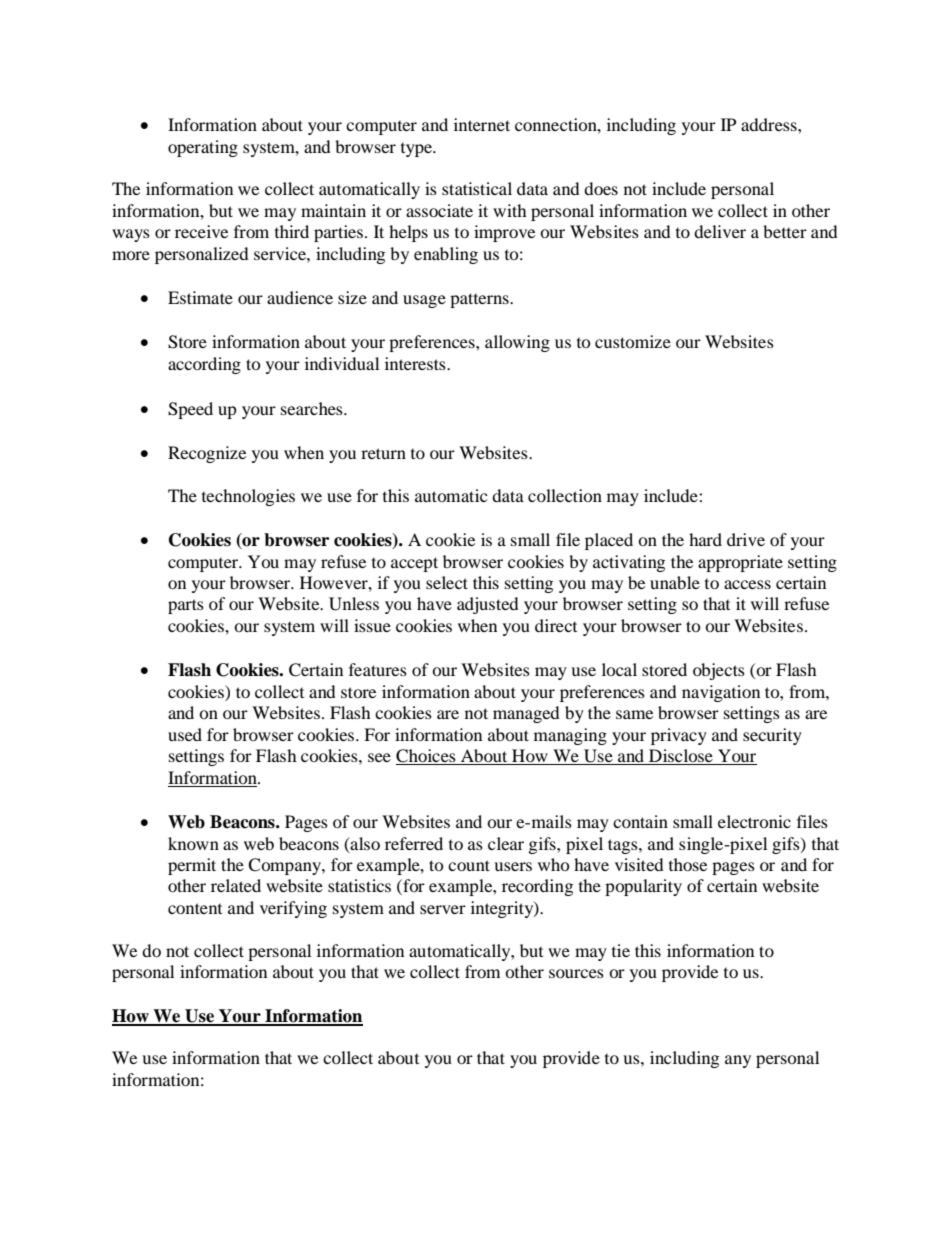 Image resolution: width=952 pixels, height=1233 pixels. What do you see at coordinates (443, 909) in the screenshot?
I see `server` at bounding box center [443, 909].
